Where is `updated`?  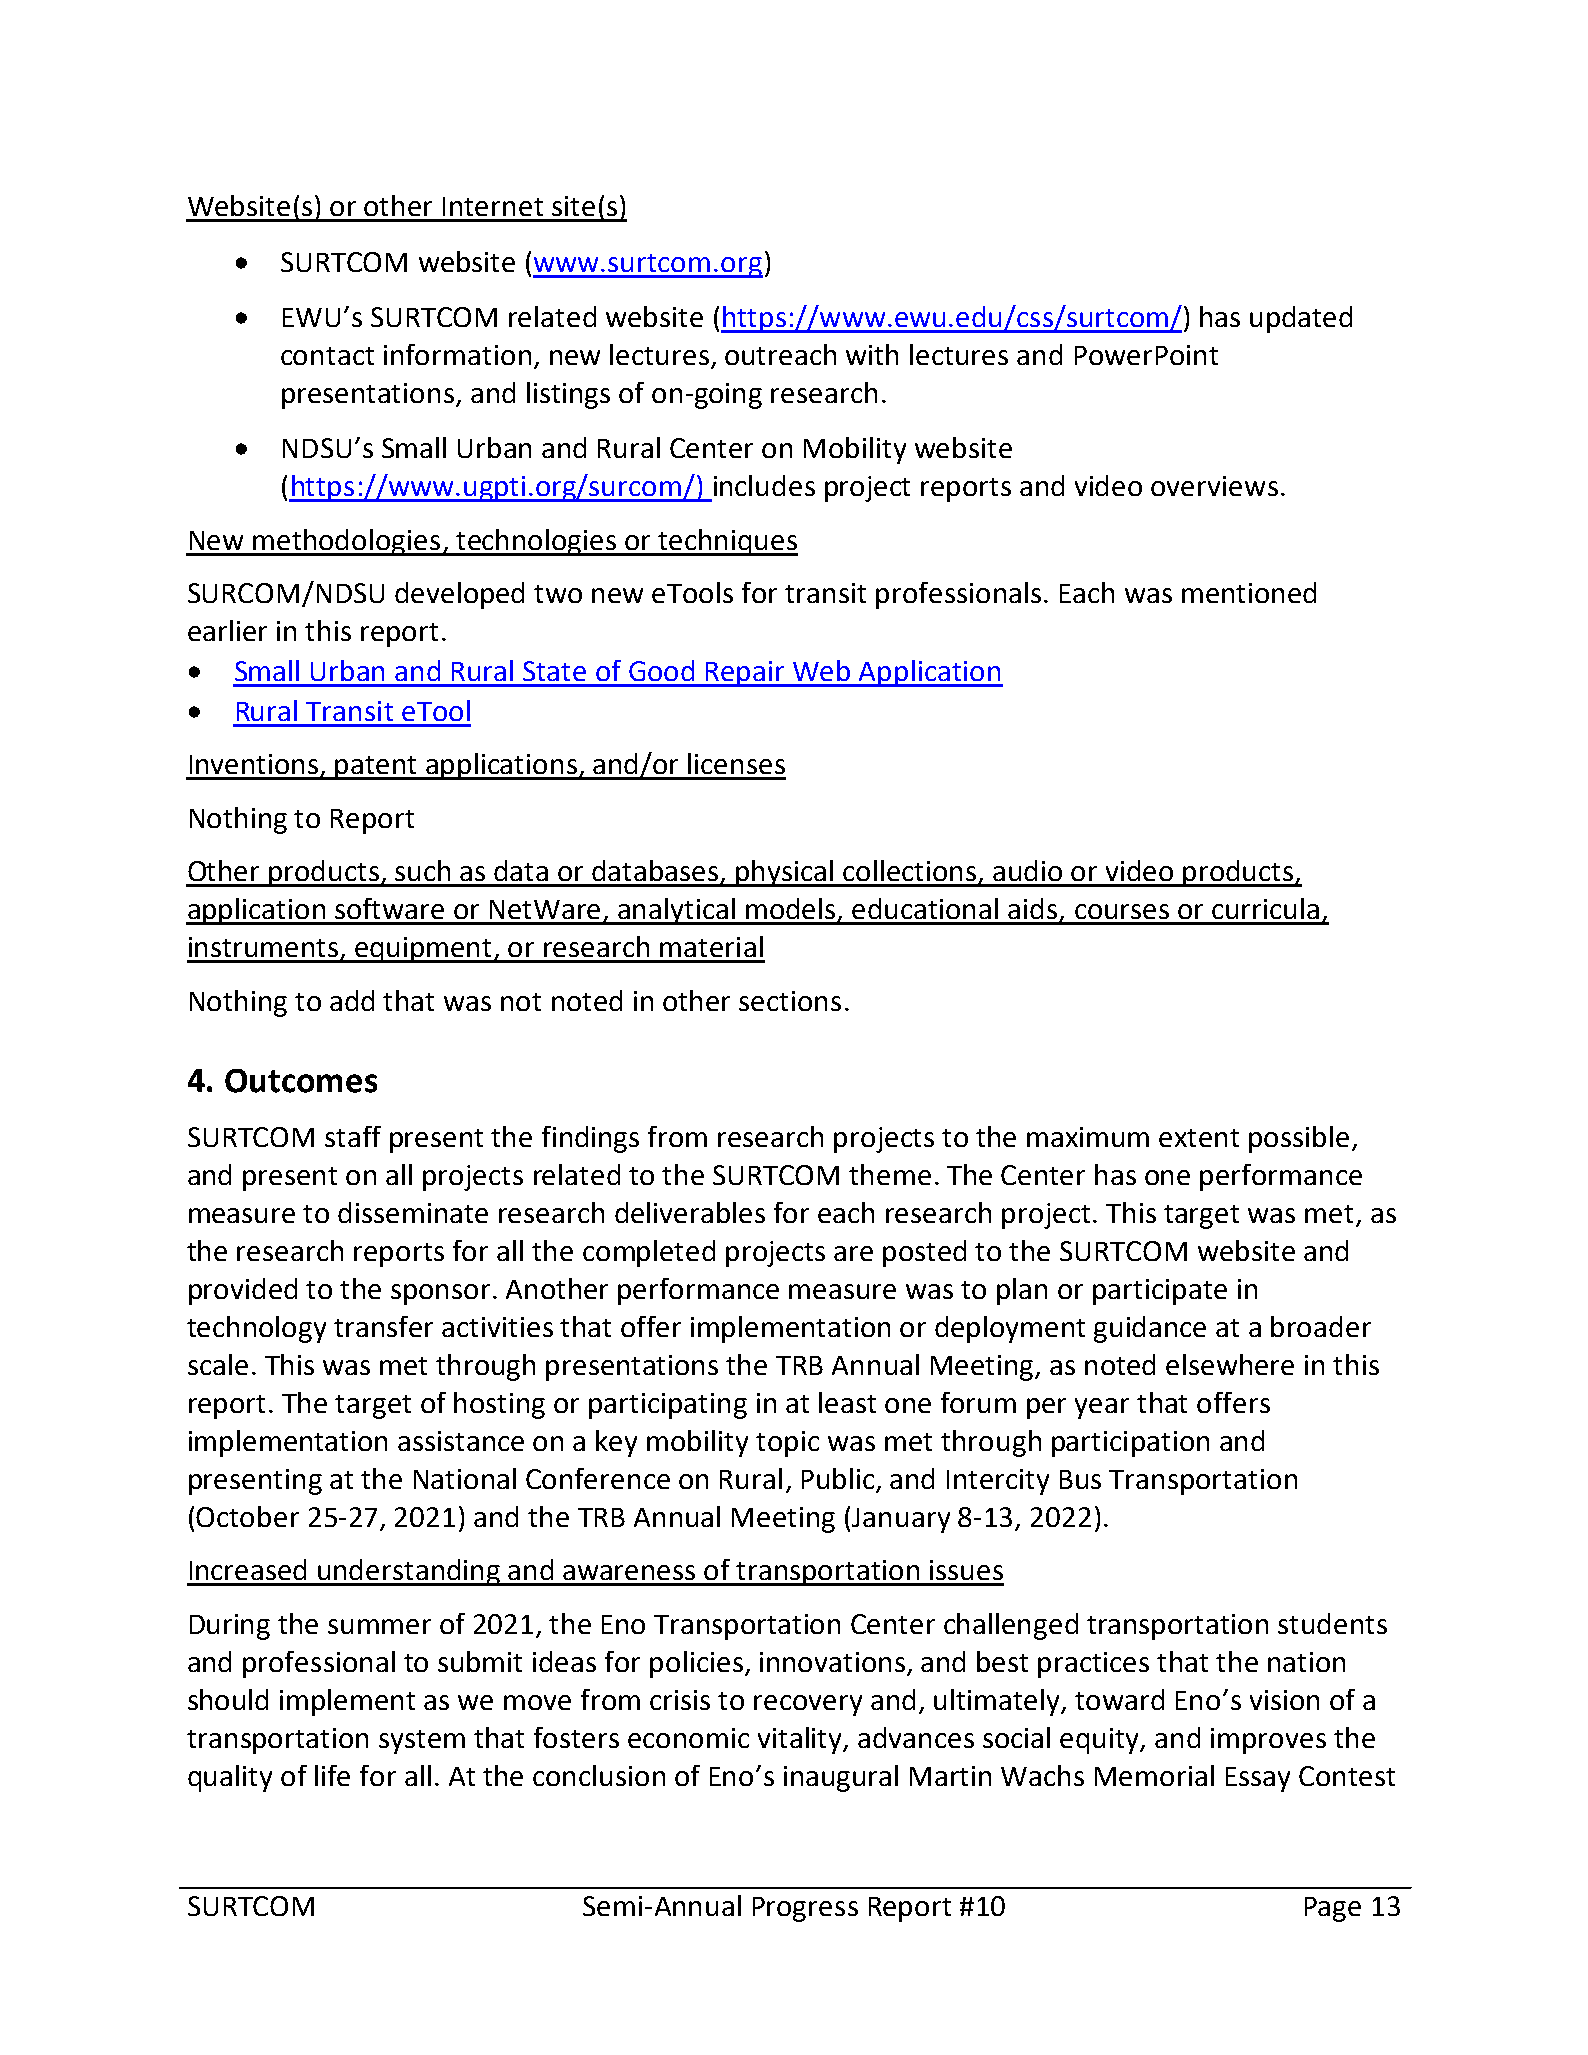 updated is located at coordinates (1301, 319).
